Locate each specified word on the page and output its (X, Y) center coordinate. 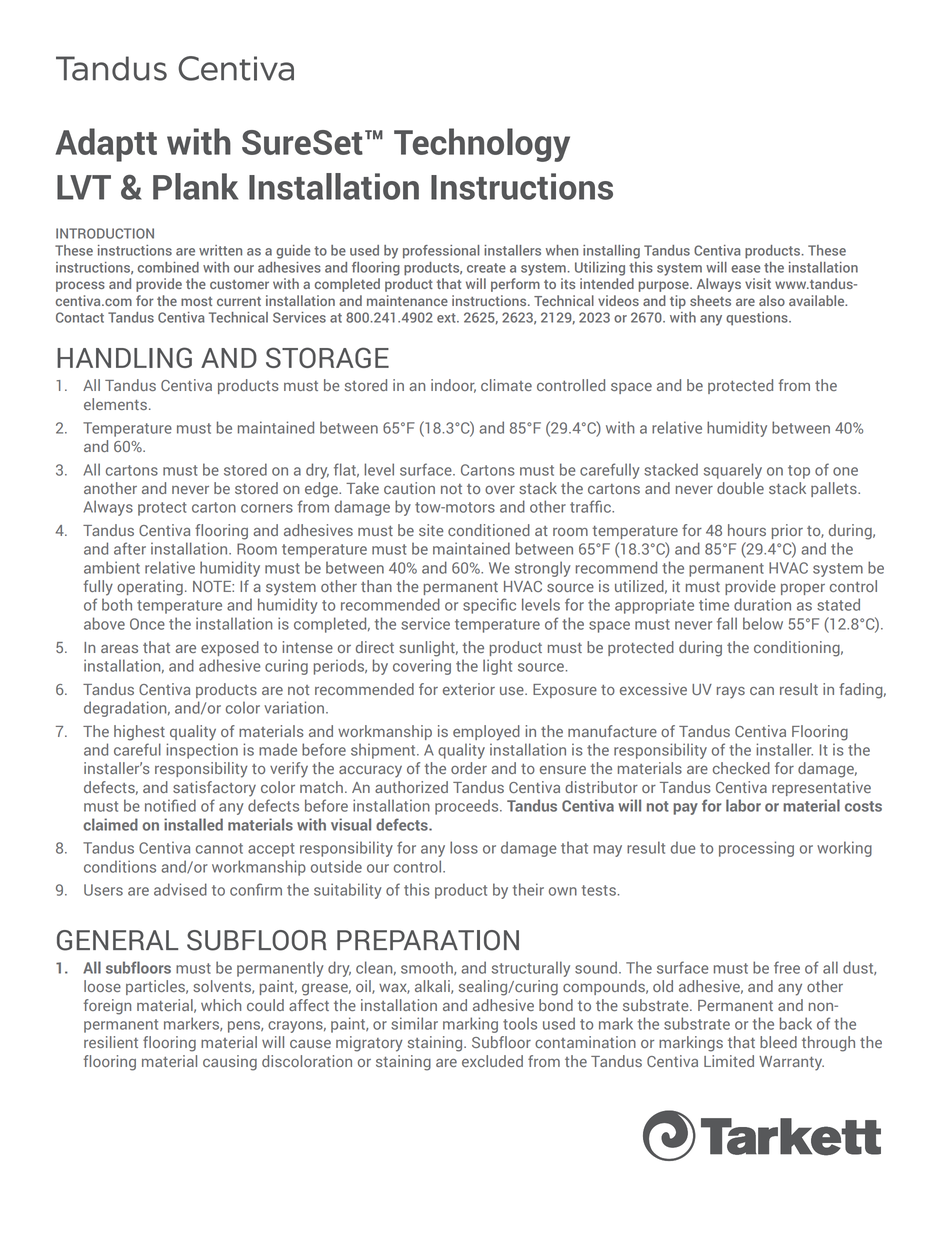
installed (193, 824)
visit (758, 283)
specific (489, 606)
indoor (453, 386)
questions (758, 319)
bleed (778, 1042)
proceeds (468, 807)
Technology (482, 145)
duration (762, 604)
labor (743, 805)
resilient (111, 1042)
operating (150, 588)
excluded (492, 1061)
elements (115, 404)
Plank (195, 186)
